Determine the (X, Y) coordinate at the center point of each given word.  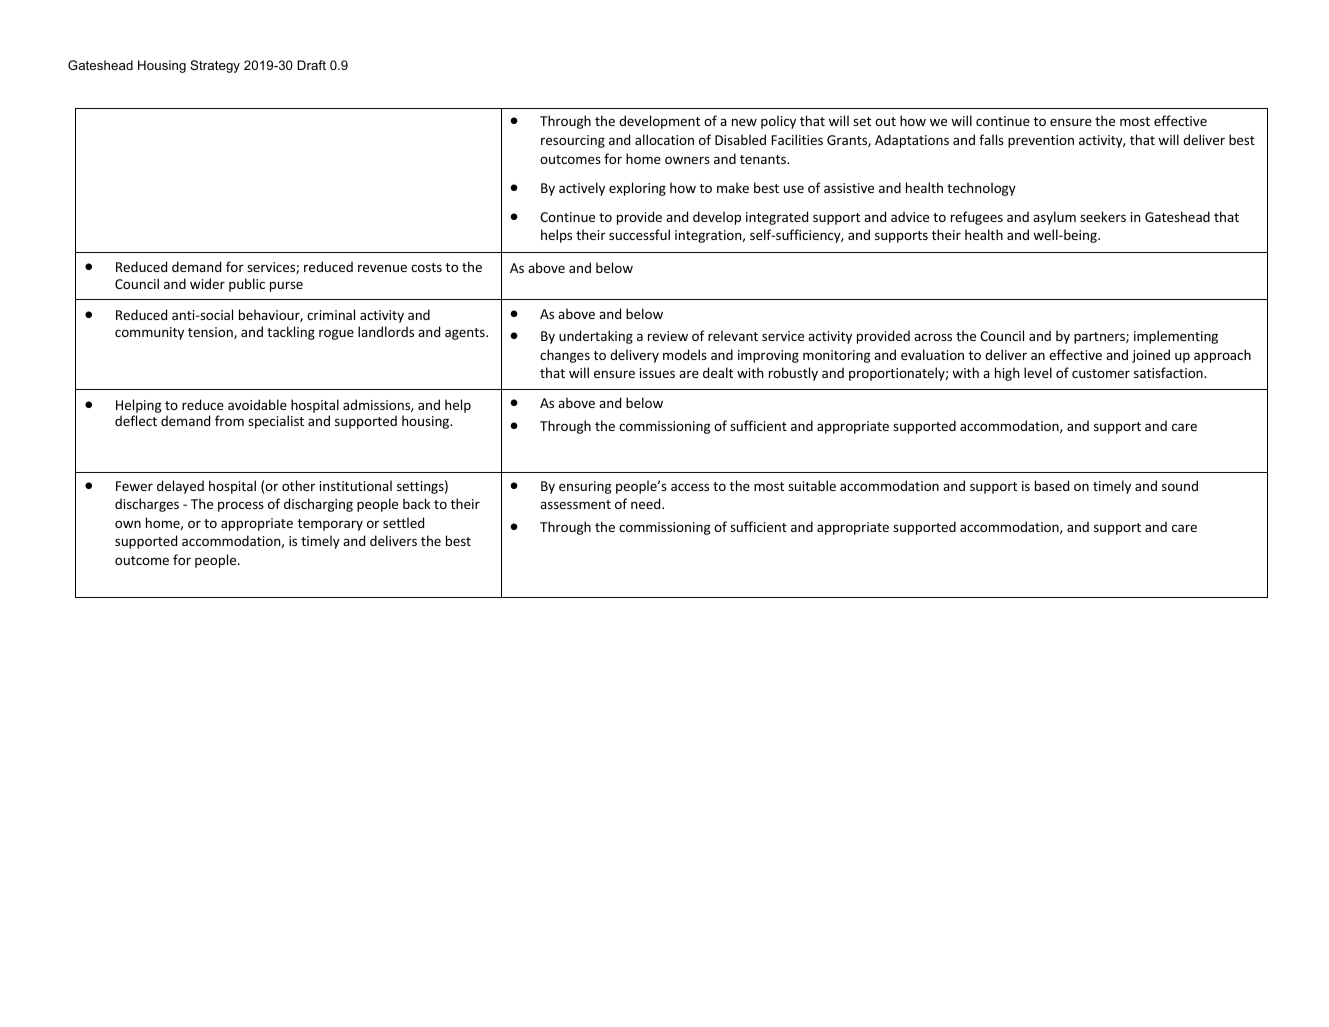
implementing (1176, 337)
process (241, 506)
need (647, 503)
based (1052, 485)
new (744, 122)
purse (286, 286)
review (668, 336)
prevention (1041, 141)
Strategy (215, 66)
